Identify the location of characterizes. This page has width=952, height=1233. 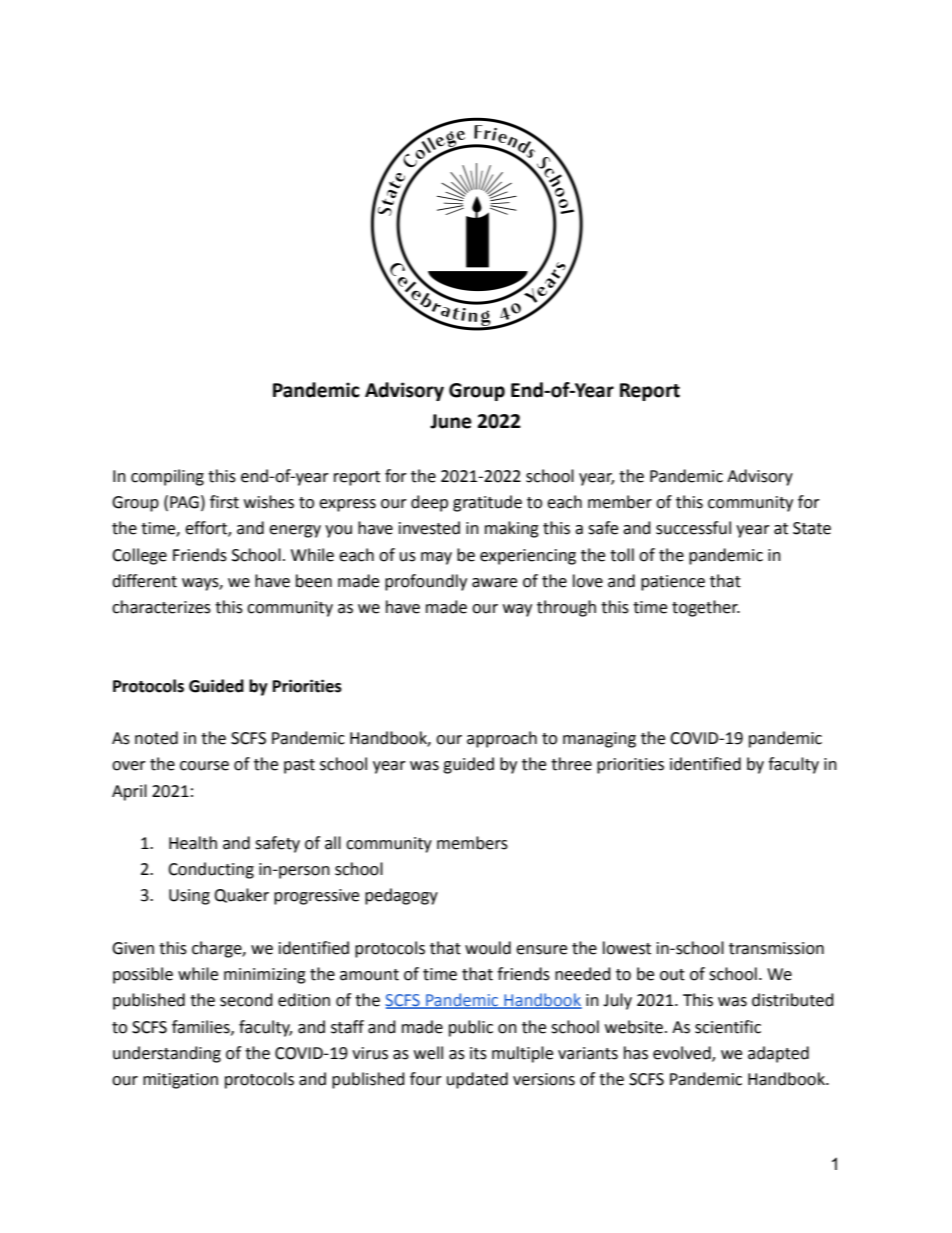
(161, 607).
